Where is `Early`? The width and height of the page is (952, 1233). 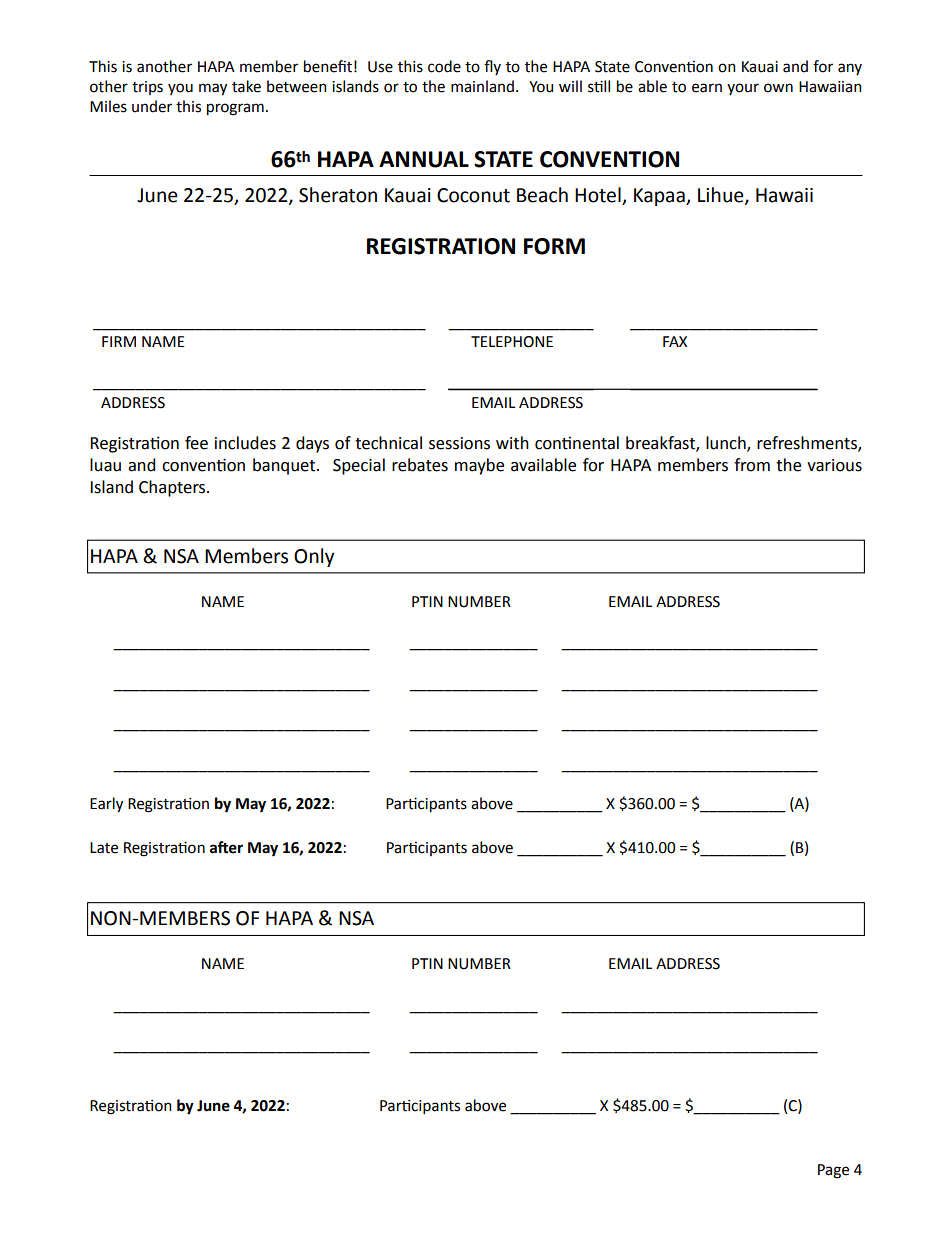 Early is located at coordinates (106, 805).
